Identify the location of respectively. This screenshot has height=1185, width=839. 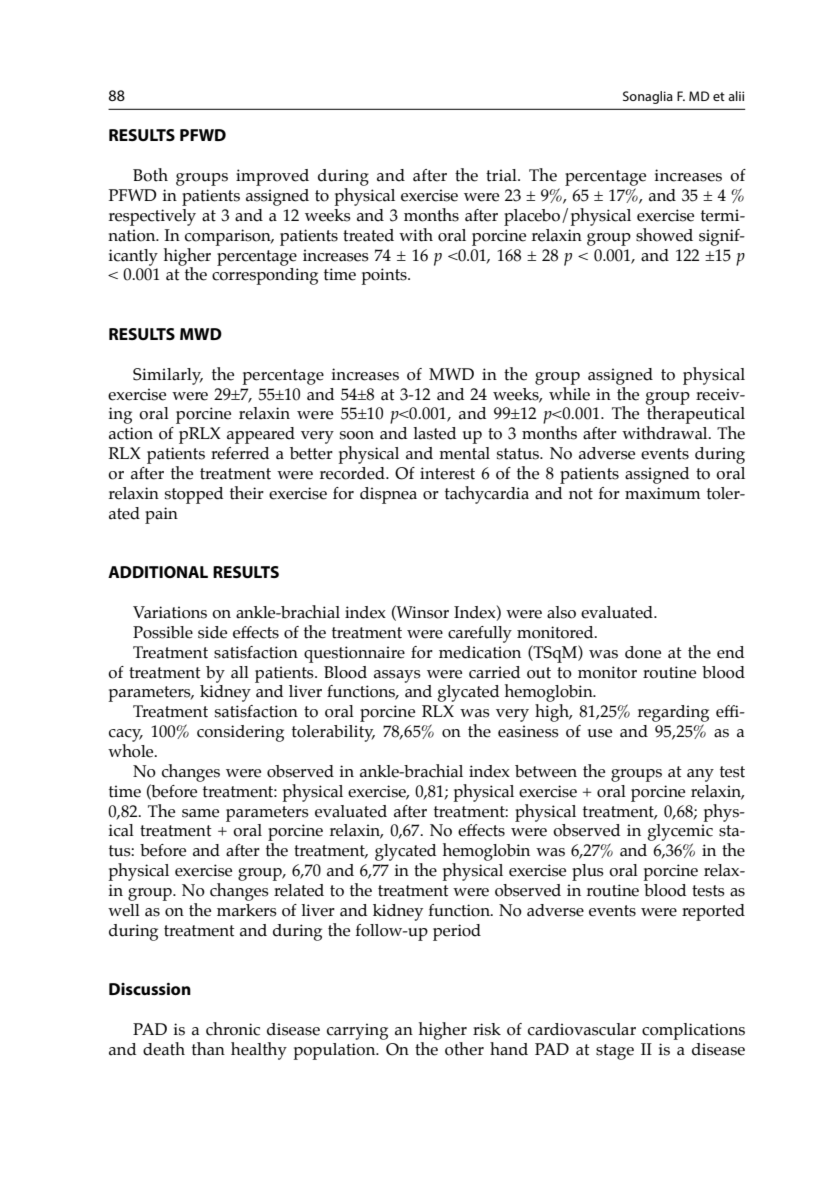
(152, 217).
